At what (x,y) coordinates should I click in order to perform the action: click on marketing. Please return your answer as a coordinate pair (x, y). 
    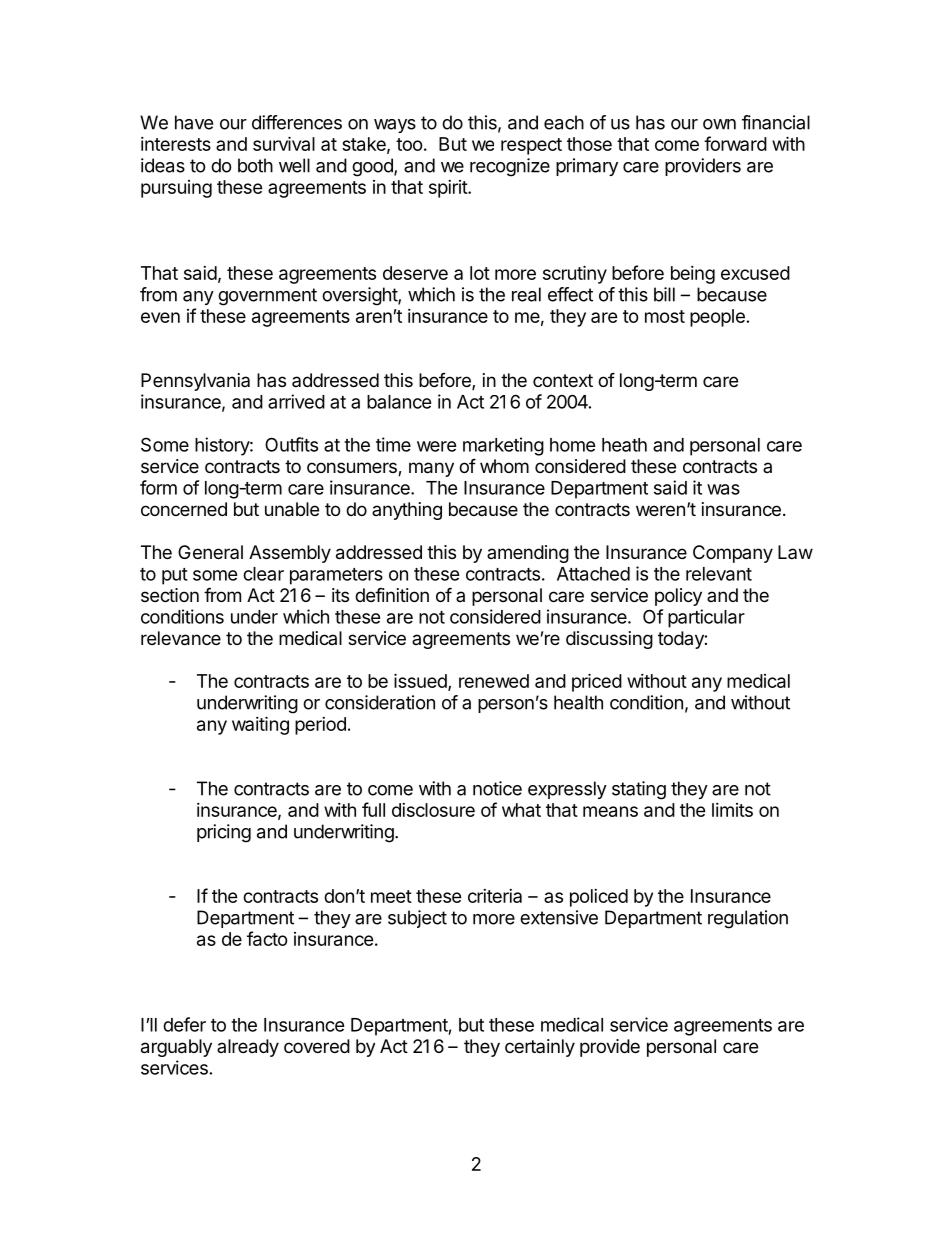
    Looking at the image, I should click on (503, 446).
